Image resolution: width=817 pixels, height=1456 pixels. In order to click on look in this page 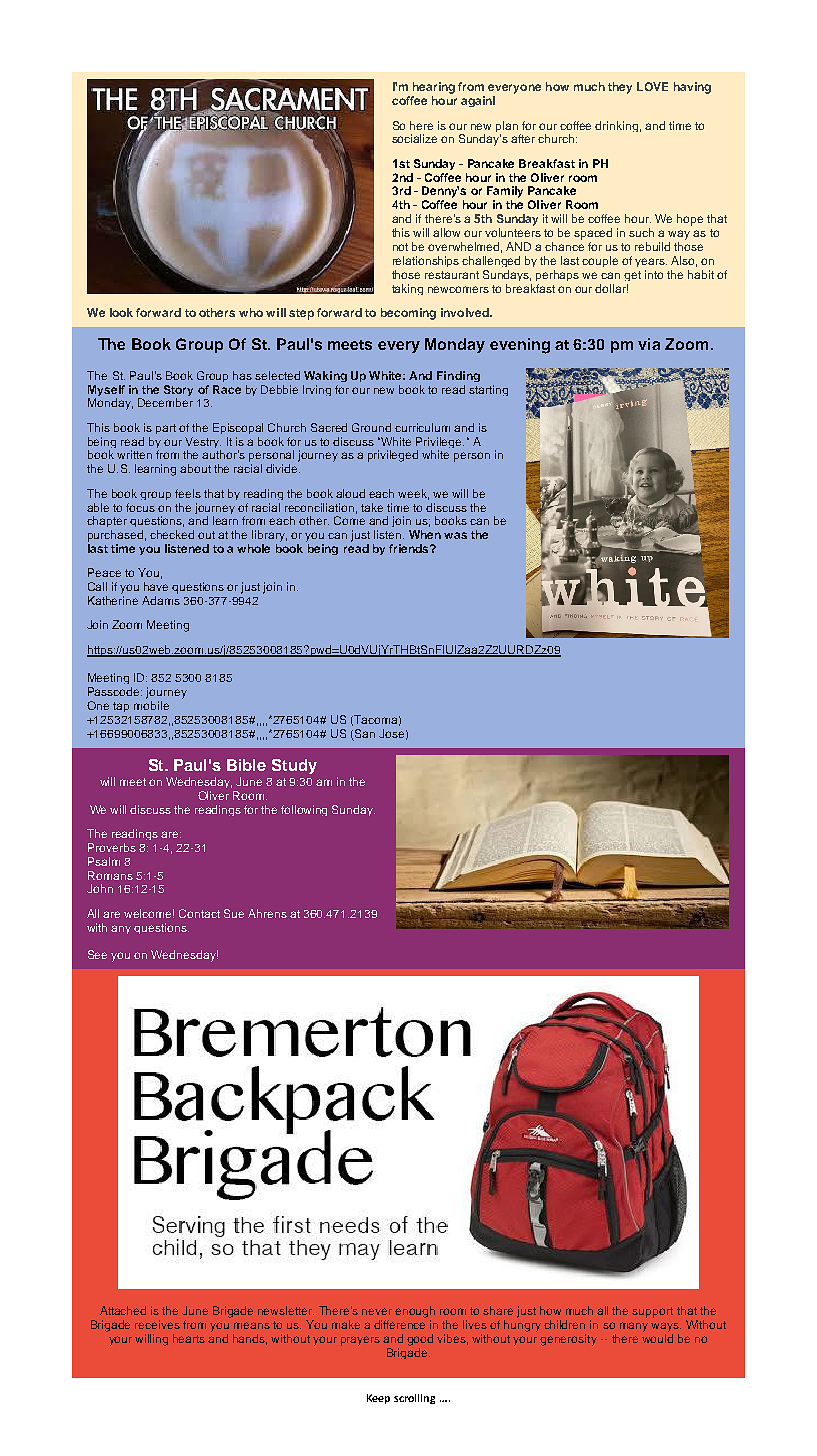, I will do `click(121, 312)`.
